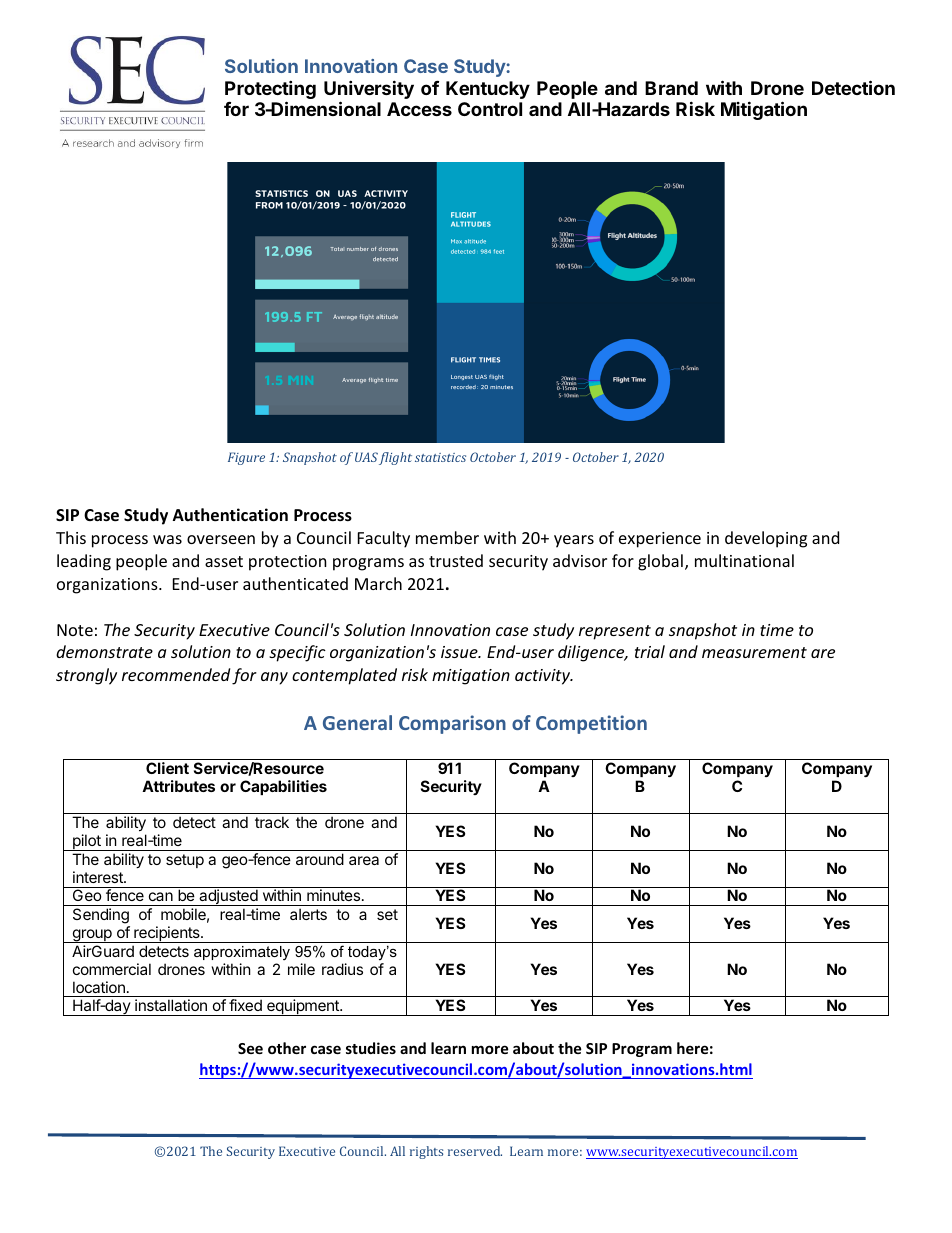 The height and width of the screenshot is (1233, 952). Describe the element at coordinates (660, 540) in the screenshot. I see `experience` at that location.
